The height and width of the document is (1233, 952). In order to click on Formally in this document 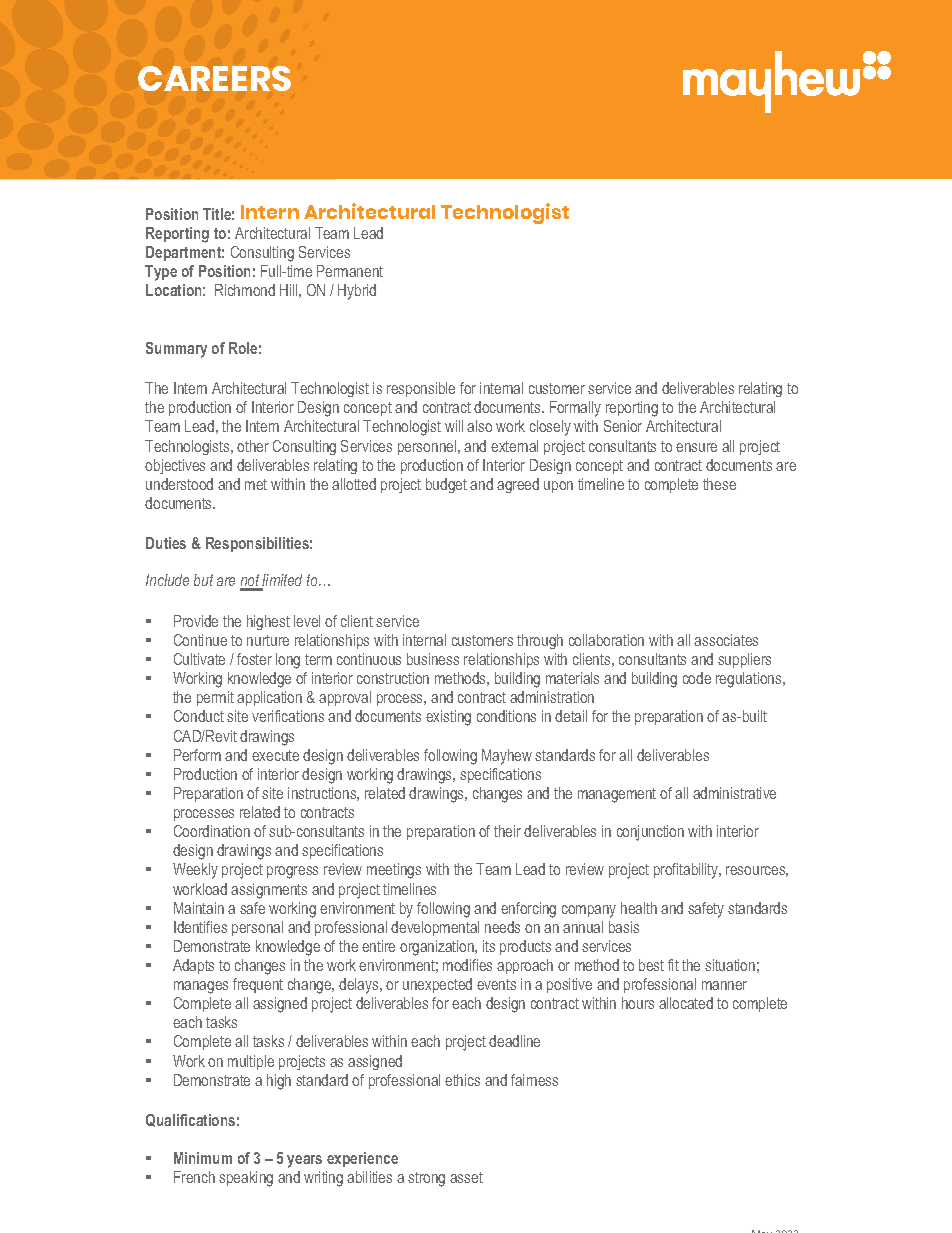, I will do `click(575, 409)`.
